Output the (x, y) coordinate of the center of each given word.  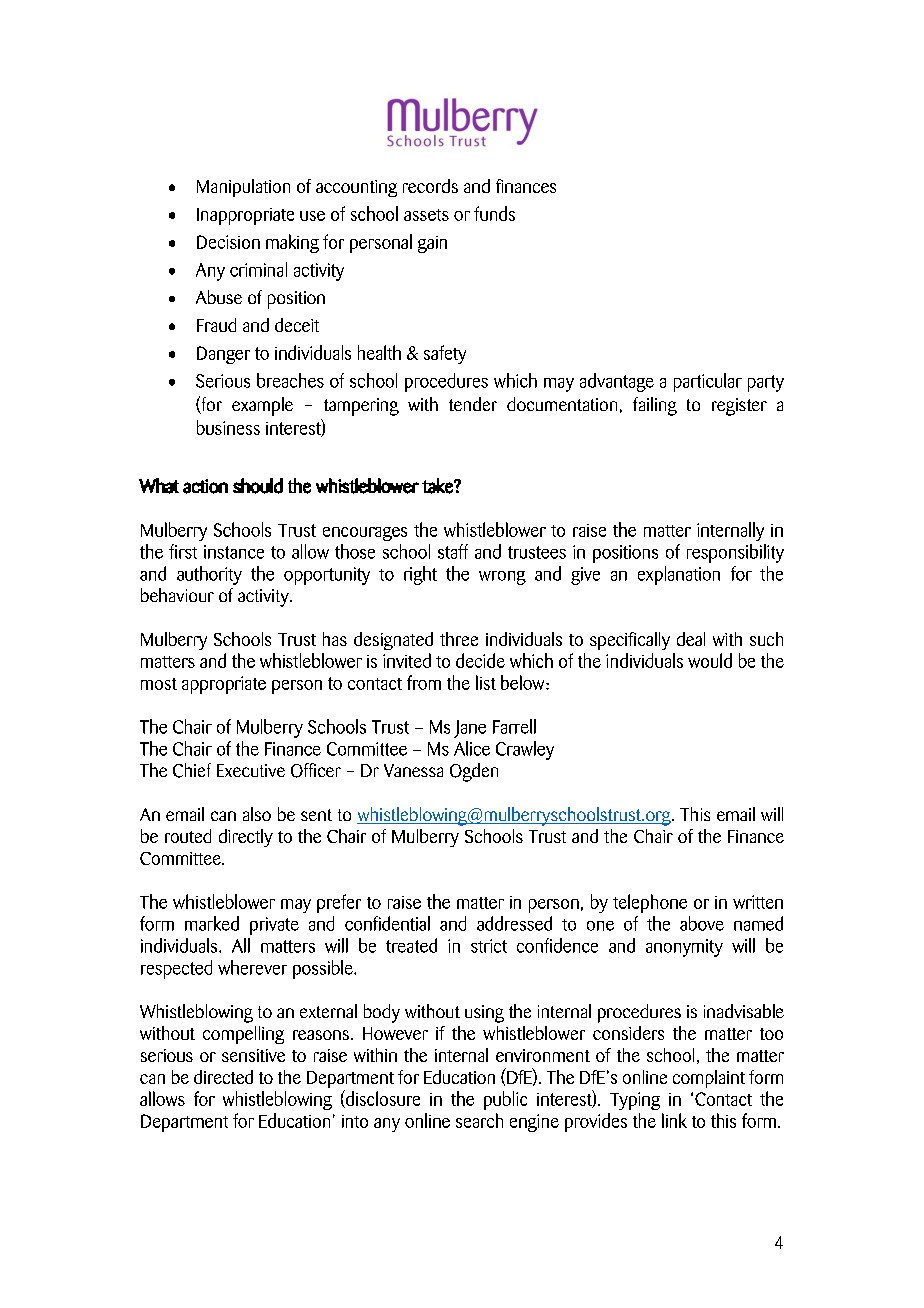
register (739, 407)
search (479, 1120)
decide (480, 660)
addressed (514, 923)
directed (223, 1077)
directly (246, 838)
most (159, 684)
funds (494, 213)
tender (473, 404)
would (710, 660)
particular (708, 382)
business (228, 427)
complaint (709, 1079)
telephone (650, 903)
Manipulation (243, 188)
